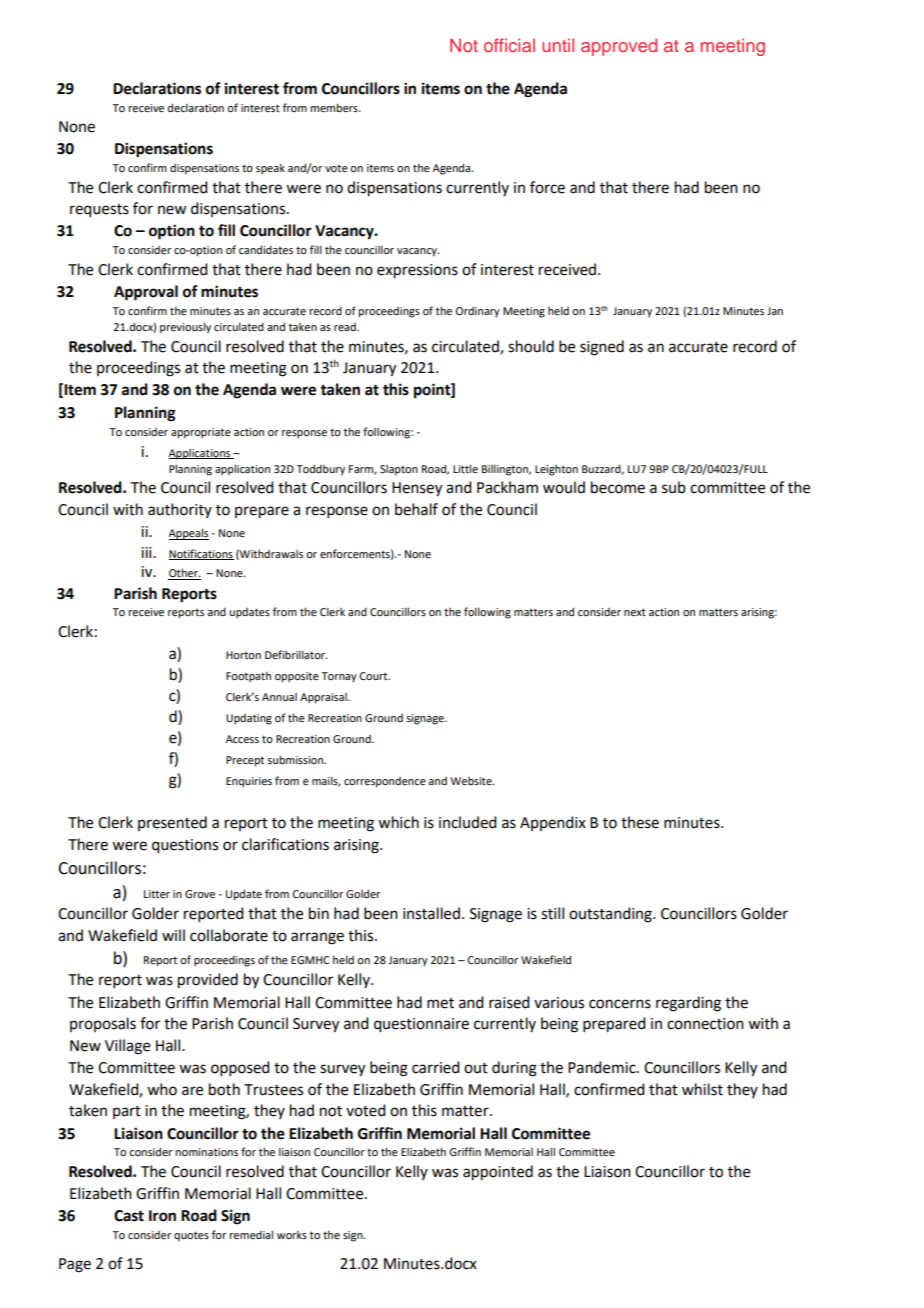 Image resolution: width=924 pixels, height=1308 pixels. I want to click on next, so click(635, 612).
